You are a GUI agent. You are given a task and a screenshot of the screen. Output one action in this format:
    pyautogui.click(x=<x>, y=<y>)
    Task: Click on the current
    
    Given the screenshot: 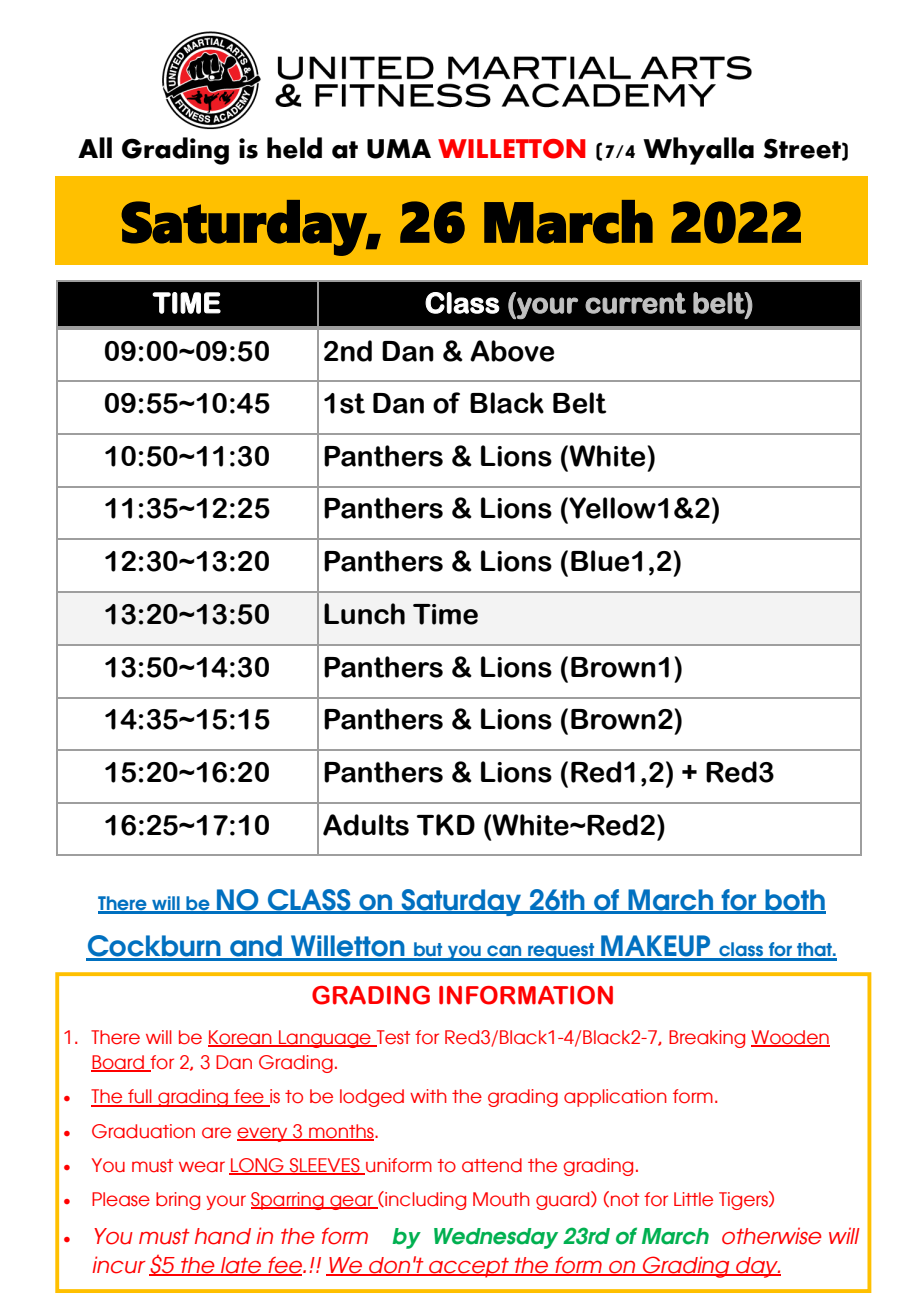 What is the action you would take?
    pyautogui.click(x=635, y=303)
